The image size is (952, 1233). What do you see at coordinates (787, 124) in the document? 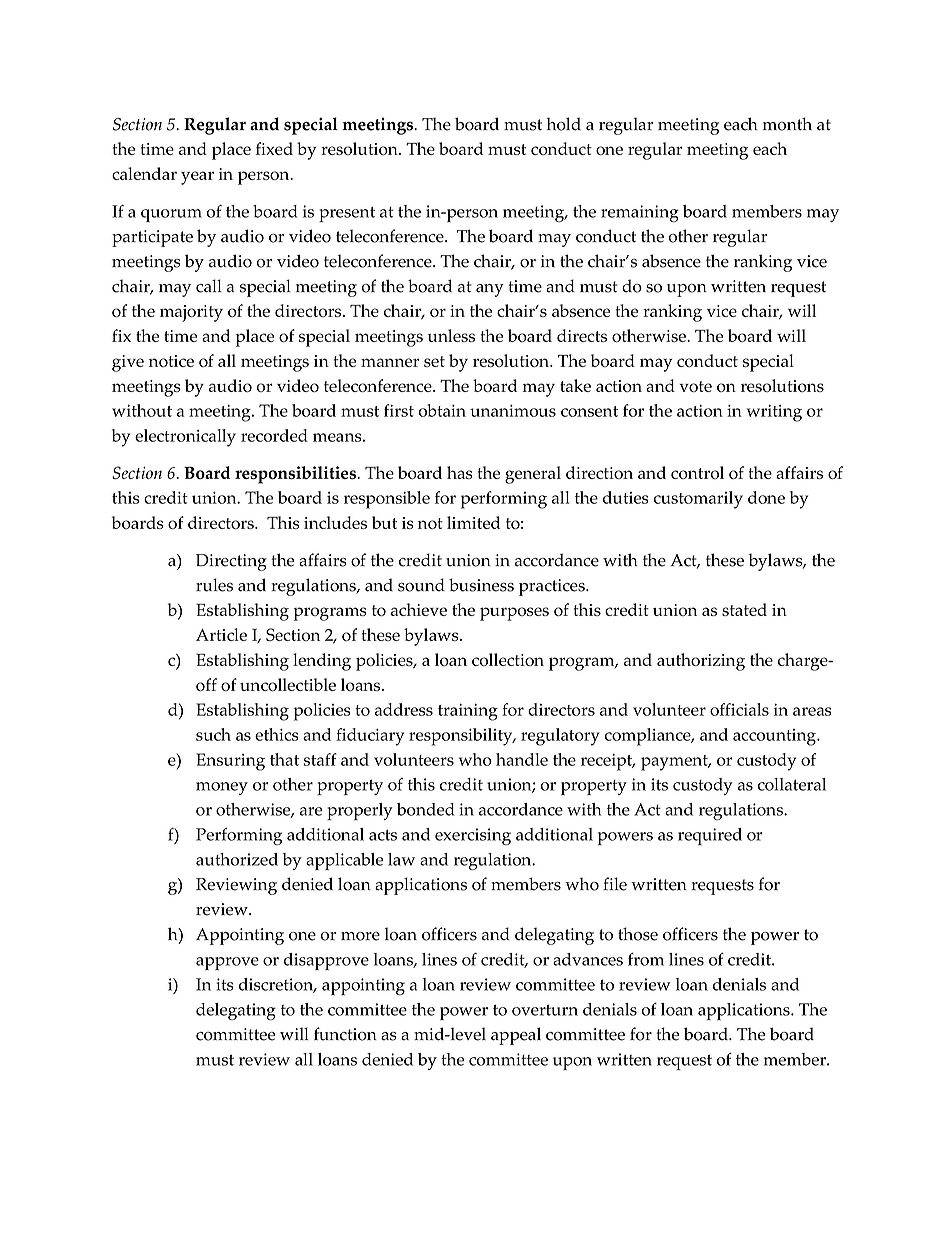
I see `month` at bounding box center [787, 124].
